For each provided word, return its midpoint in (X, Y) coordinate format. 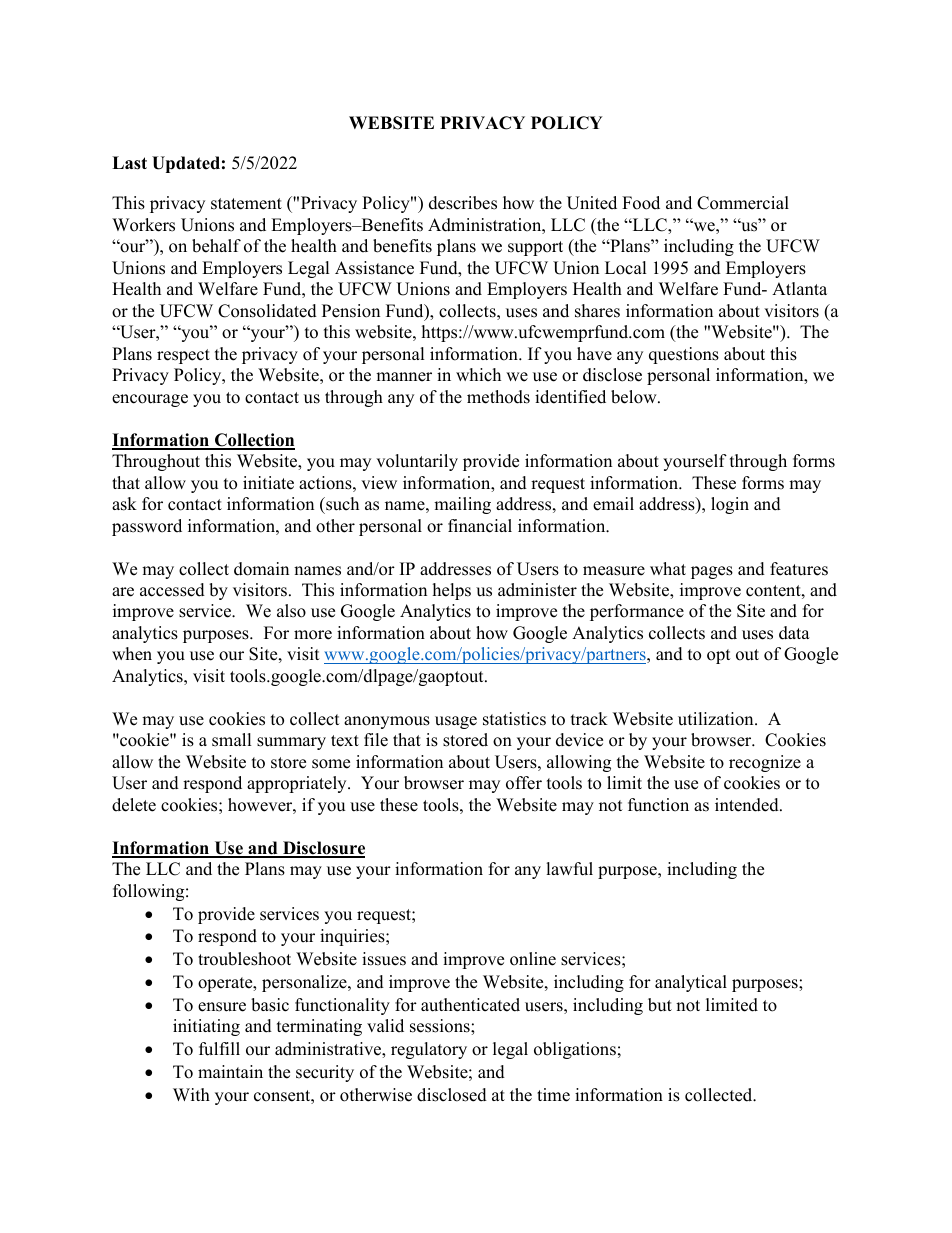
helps (452, 591)
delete (134, 805)
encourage (150, 400)
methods (498, 397)
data (794, 633)
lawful (569, 869)
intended (748, 805)
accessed (172, 590)
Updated (186, 164)
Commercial (743, 203)
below (635, 397)
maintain (230, 1071)
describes (463, 203)
